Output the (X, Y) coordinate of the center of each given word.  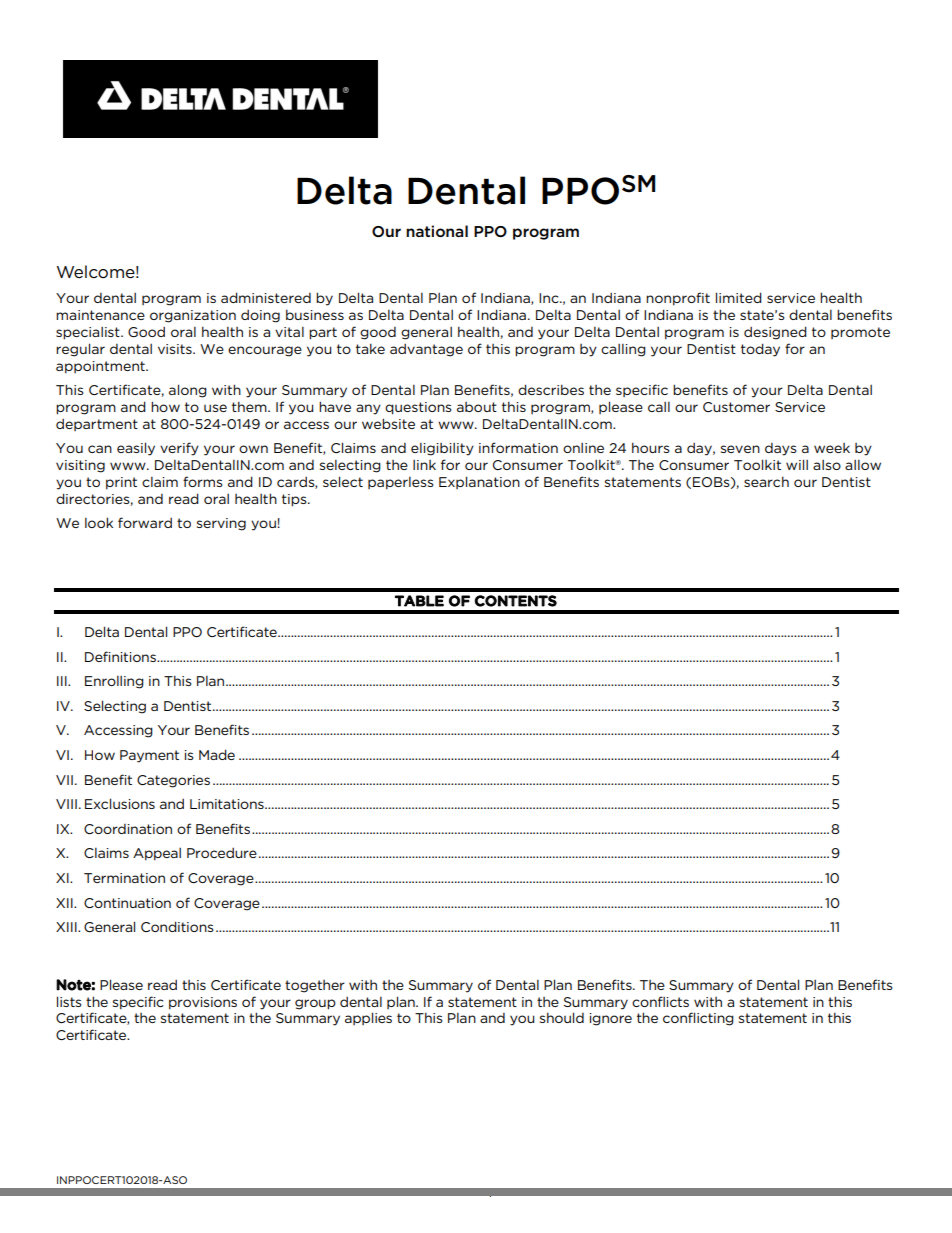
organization (193, 316)
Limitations (228, 804)
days (781, 449)
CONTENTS (516, 601)
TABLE (419, 601)
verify (179, 449)
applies (368, 1018)
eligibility (442, 449)
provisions (203, 1003)
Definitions (121, 656)
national (437, 231)
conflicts (660, 1001)
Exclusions (120, 803)
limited (739, 297)
